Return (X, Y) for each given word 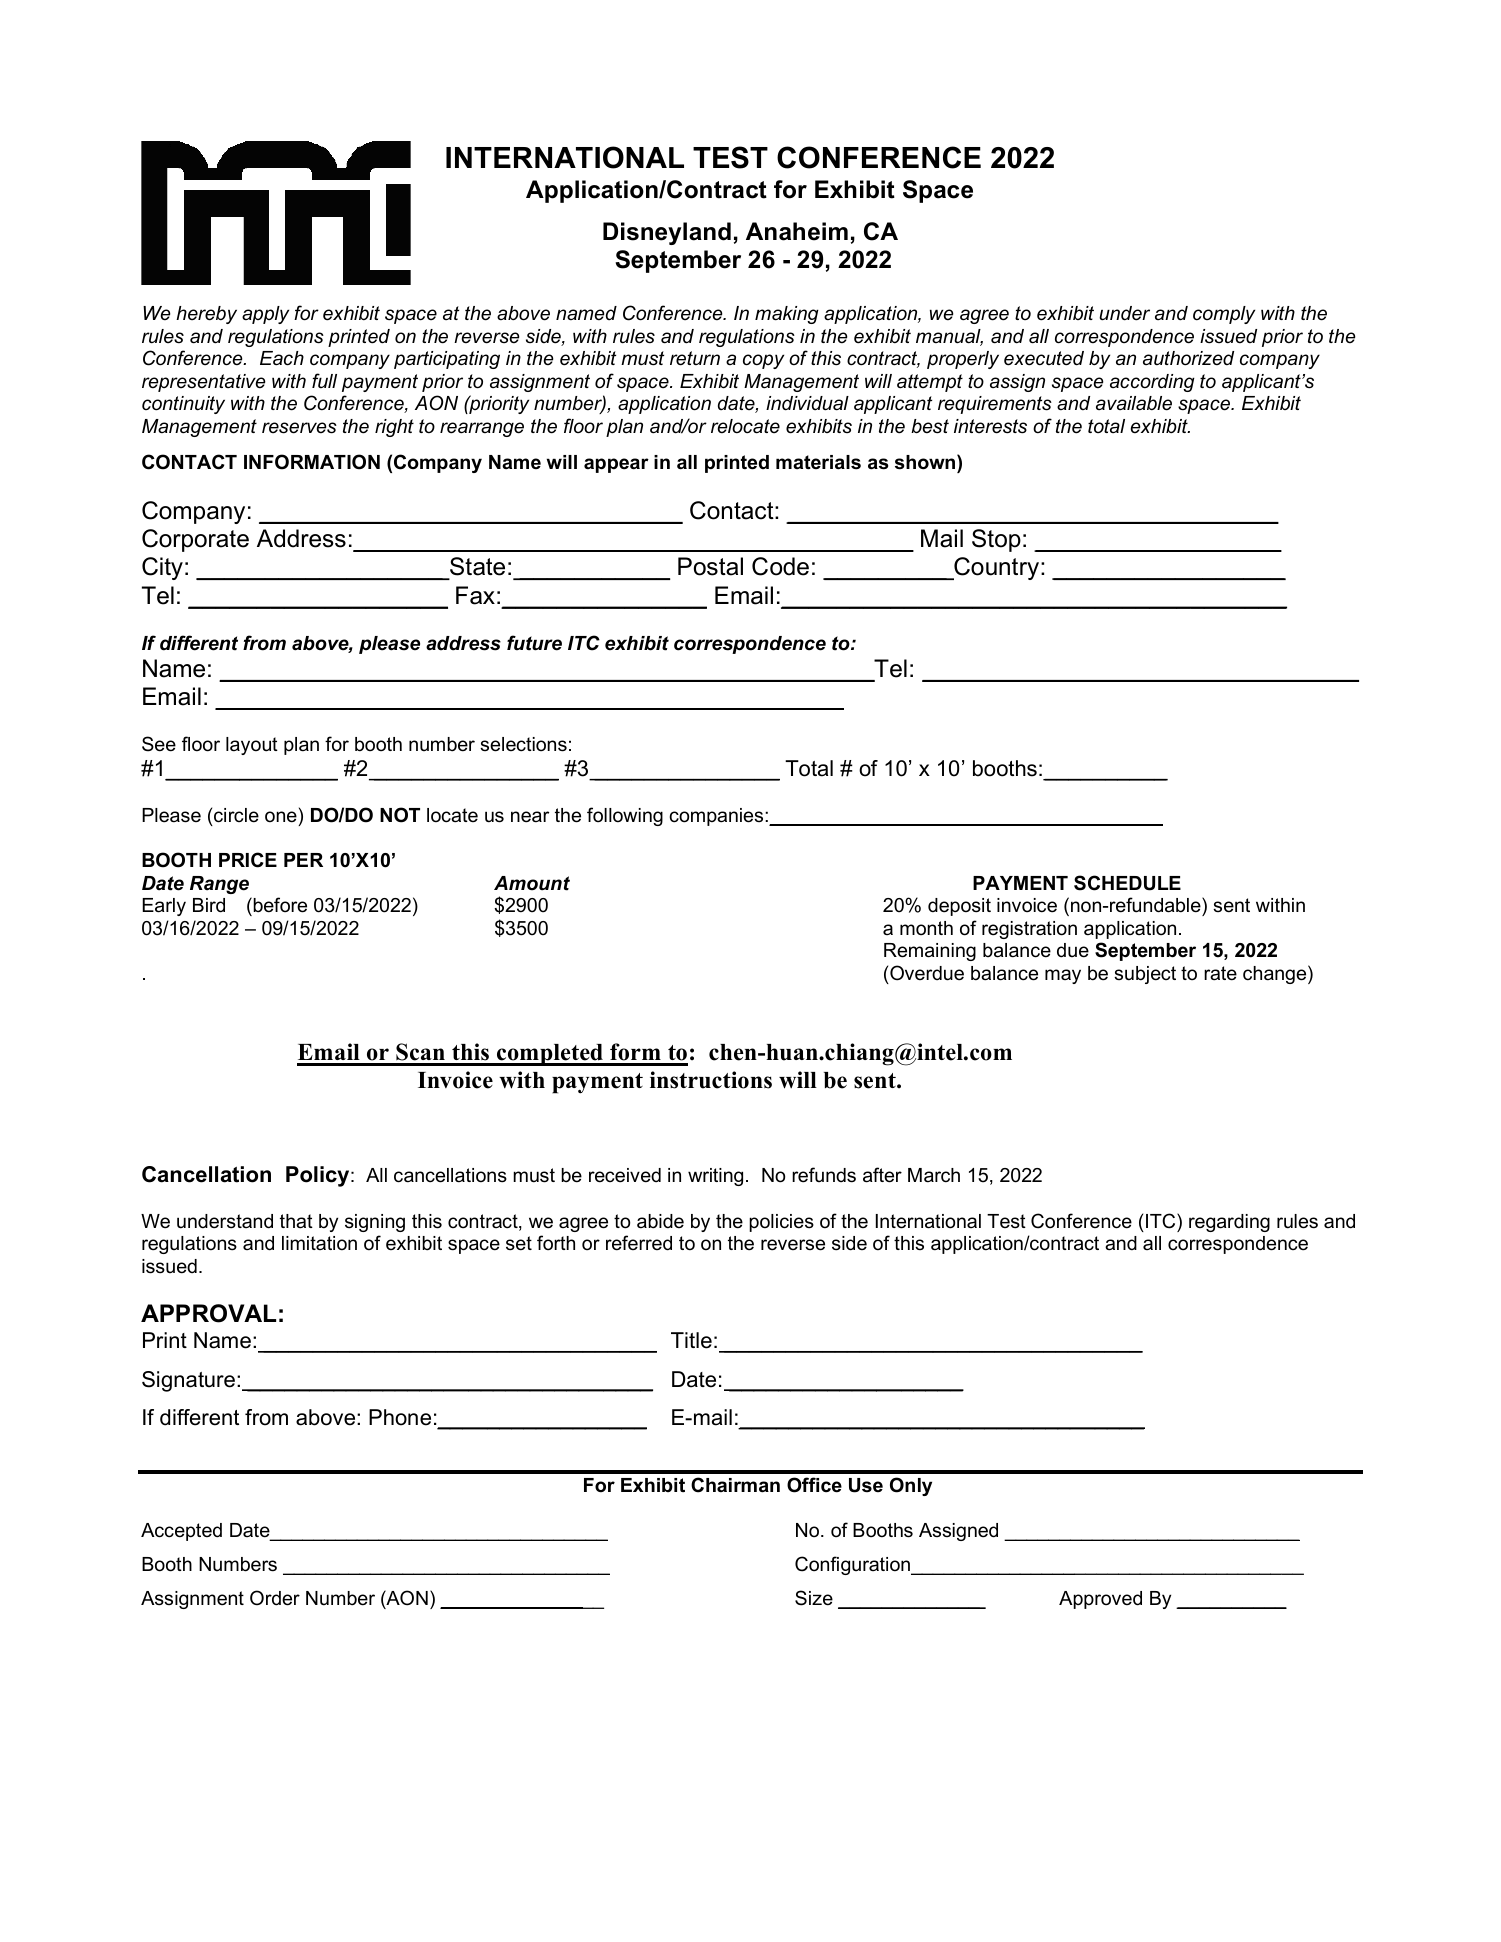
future (534, 643)
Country (997, 568)
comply (1224, 315)
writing (715, 1177)
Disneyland (667, 233)
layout (252, 746)
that (296, 1221)
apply (265, 315)
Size (814, 1598)
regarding (1229, 1223)
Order (275, 1598)
